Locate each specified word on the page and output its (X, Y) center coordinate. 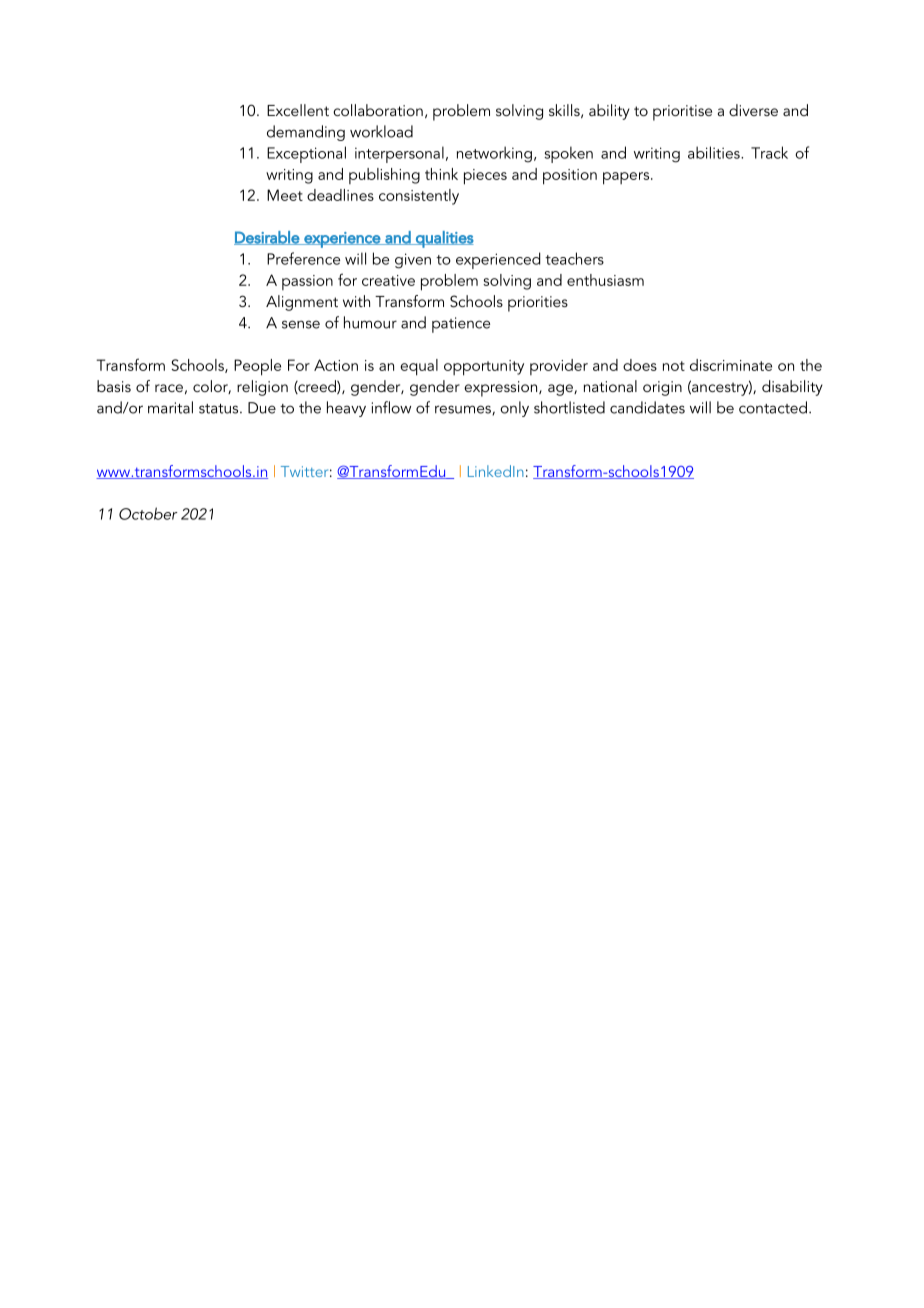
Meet (285, 195)
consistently (419, 197)
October (148, 513)
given (413, 261)
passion (307, 282)
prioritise (682, 113)
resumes (464, 410)
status (220, 409)
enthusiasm (605, 280)
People (257, 367)
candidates (647, 407)
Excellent (298, 110)
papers (627, 178)
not (674, 366)
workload (381, 131)
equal (419, 367)
